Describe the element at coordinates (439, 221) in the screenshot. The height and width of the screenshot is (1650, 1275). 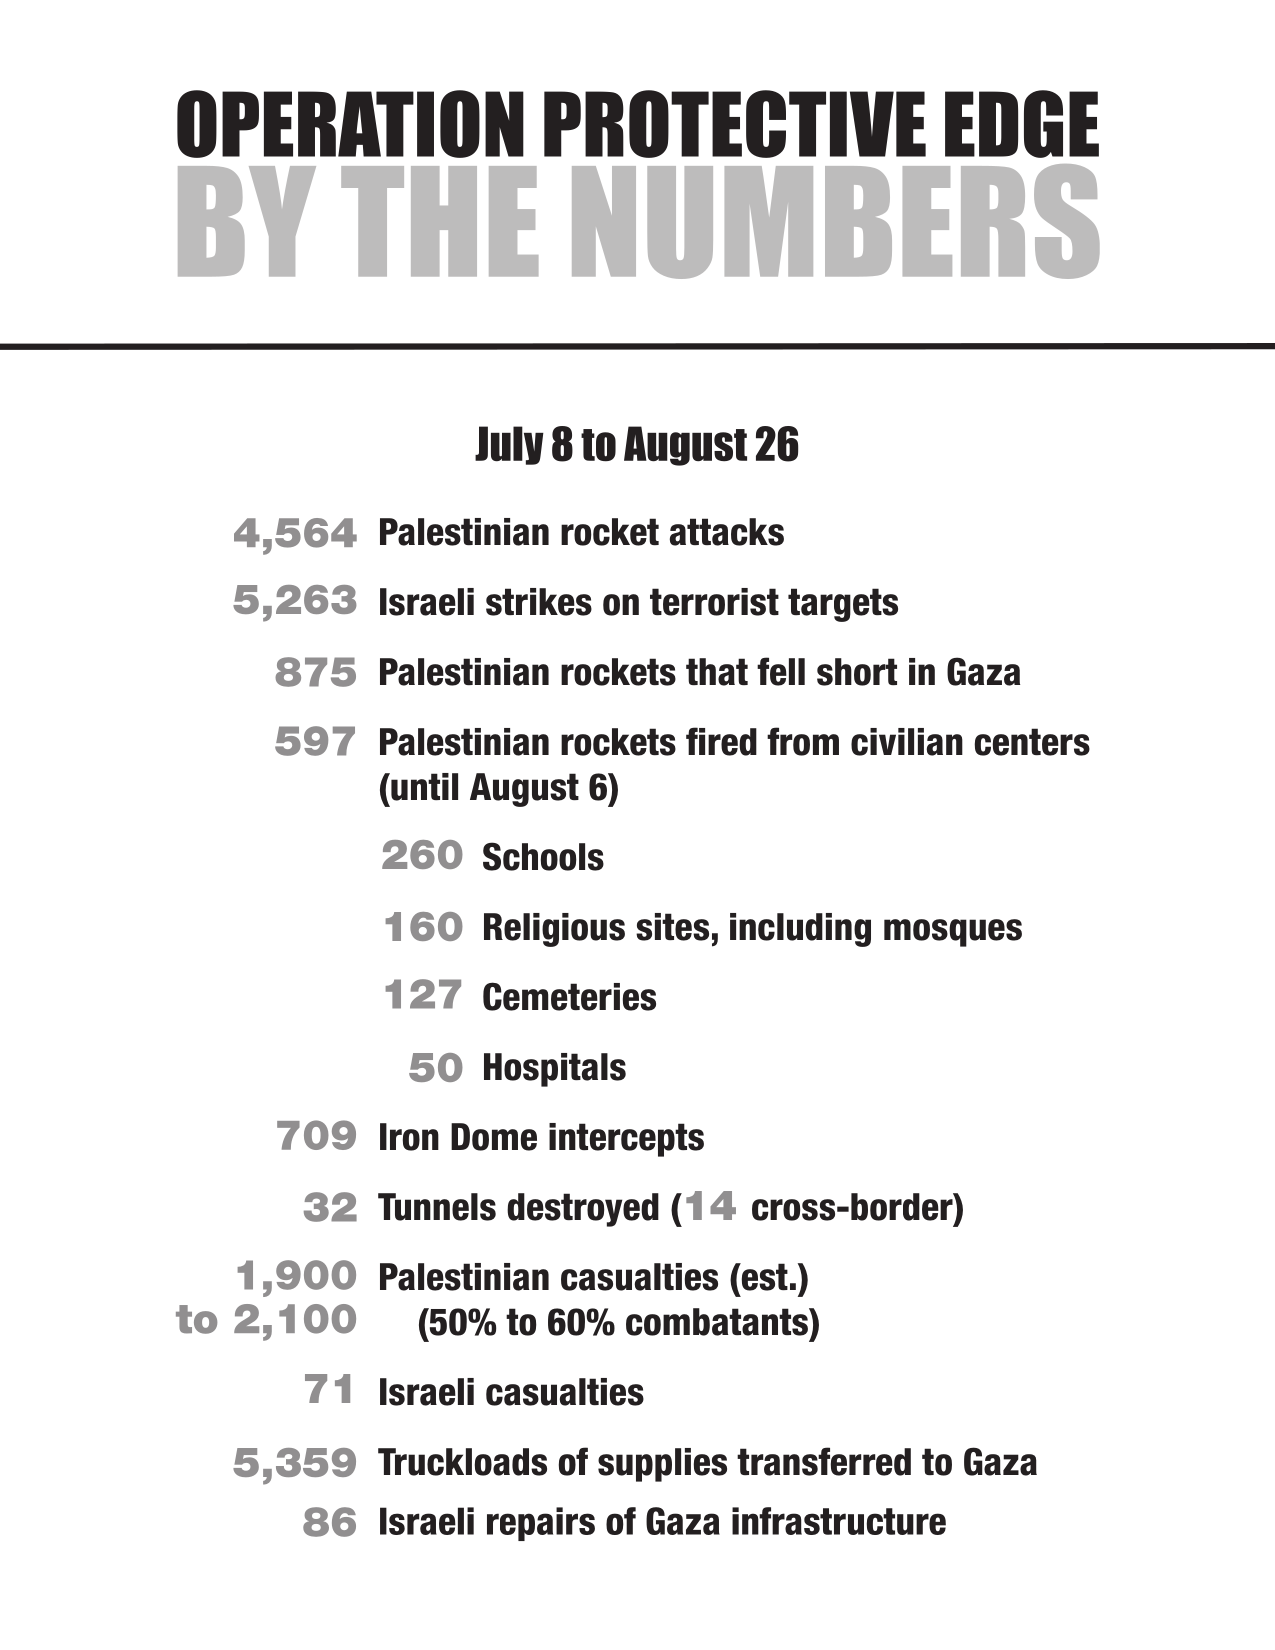
I see `THE` at that location.
